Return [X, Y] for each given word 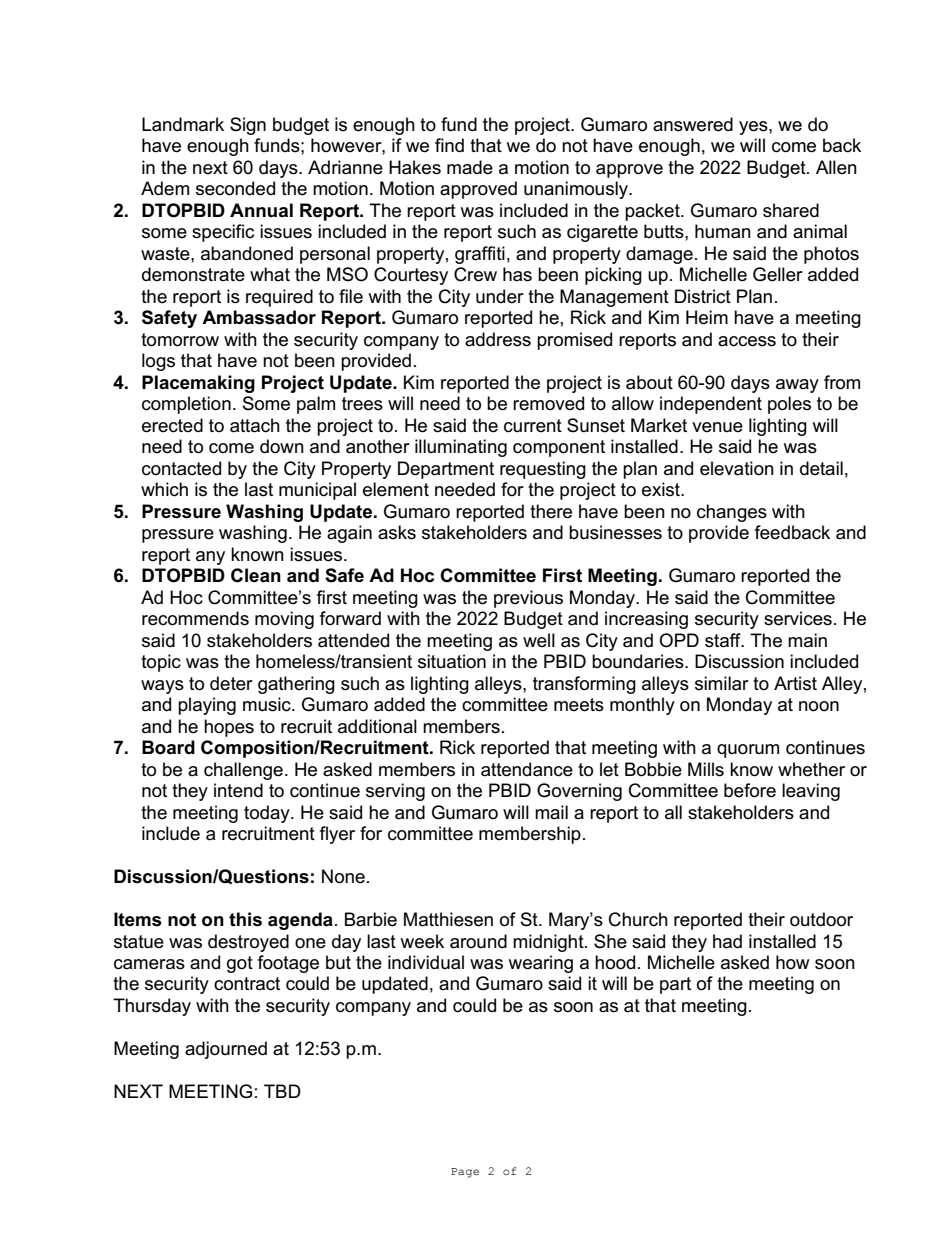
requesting [543, 470]
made [470, 167]
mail [551, 812]
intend [238, 790]
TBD [282, 1091]
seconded [235, 188]
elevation [737, 468]
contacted [181, 468]
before [750, 790]
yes [754, 128]
